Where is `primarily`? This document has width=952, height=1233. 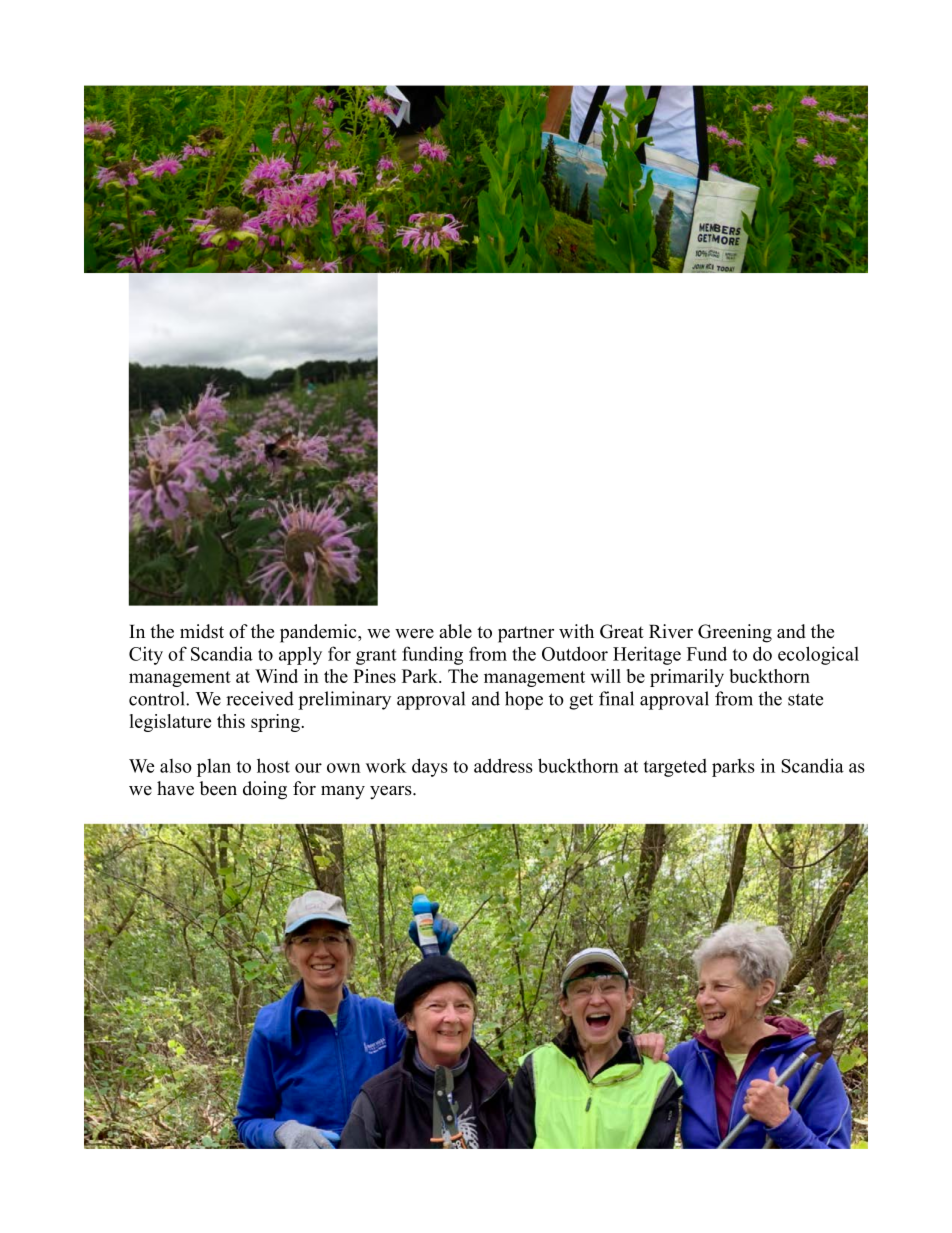 primarily is located at coordinates (687, 678).
